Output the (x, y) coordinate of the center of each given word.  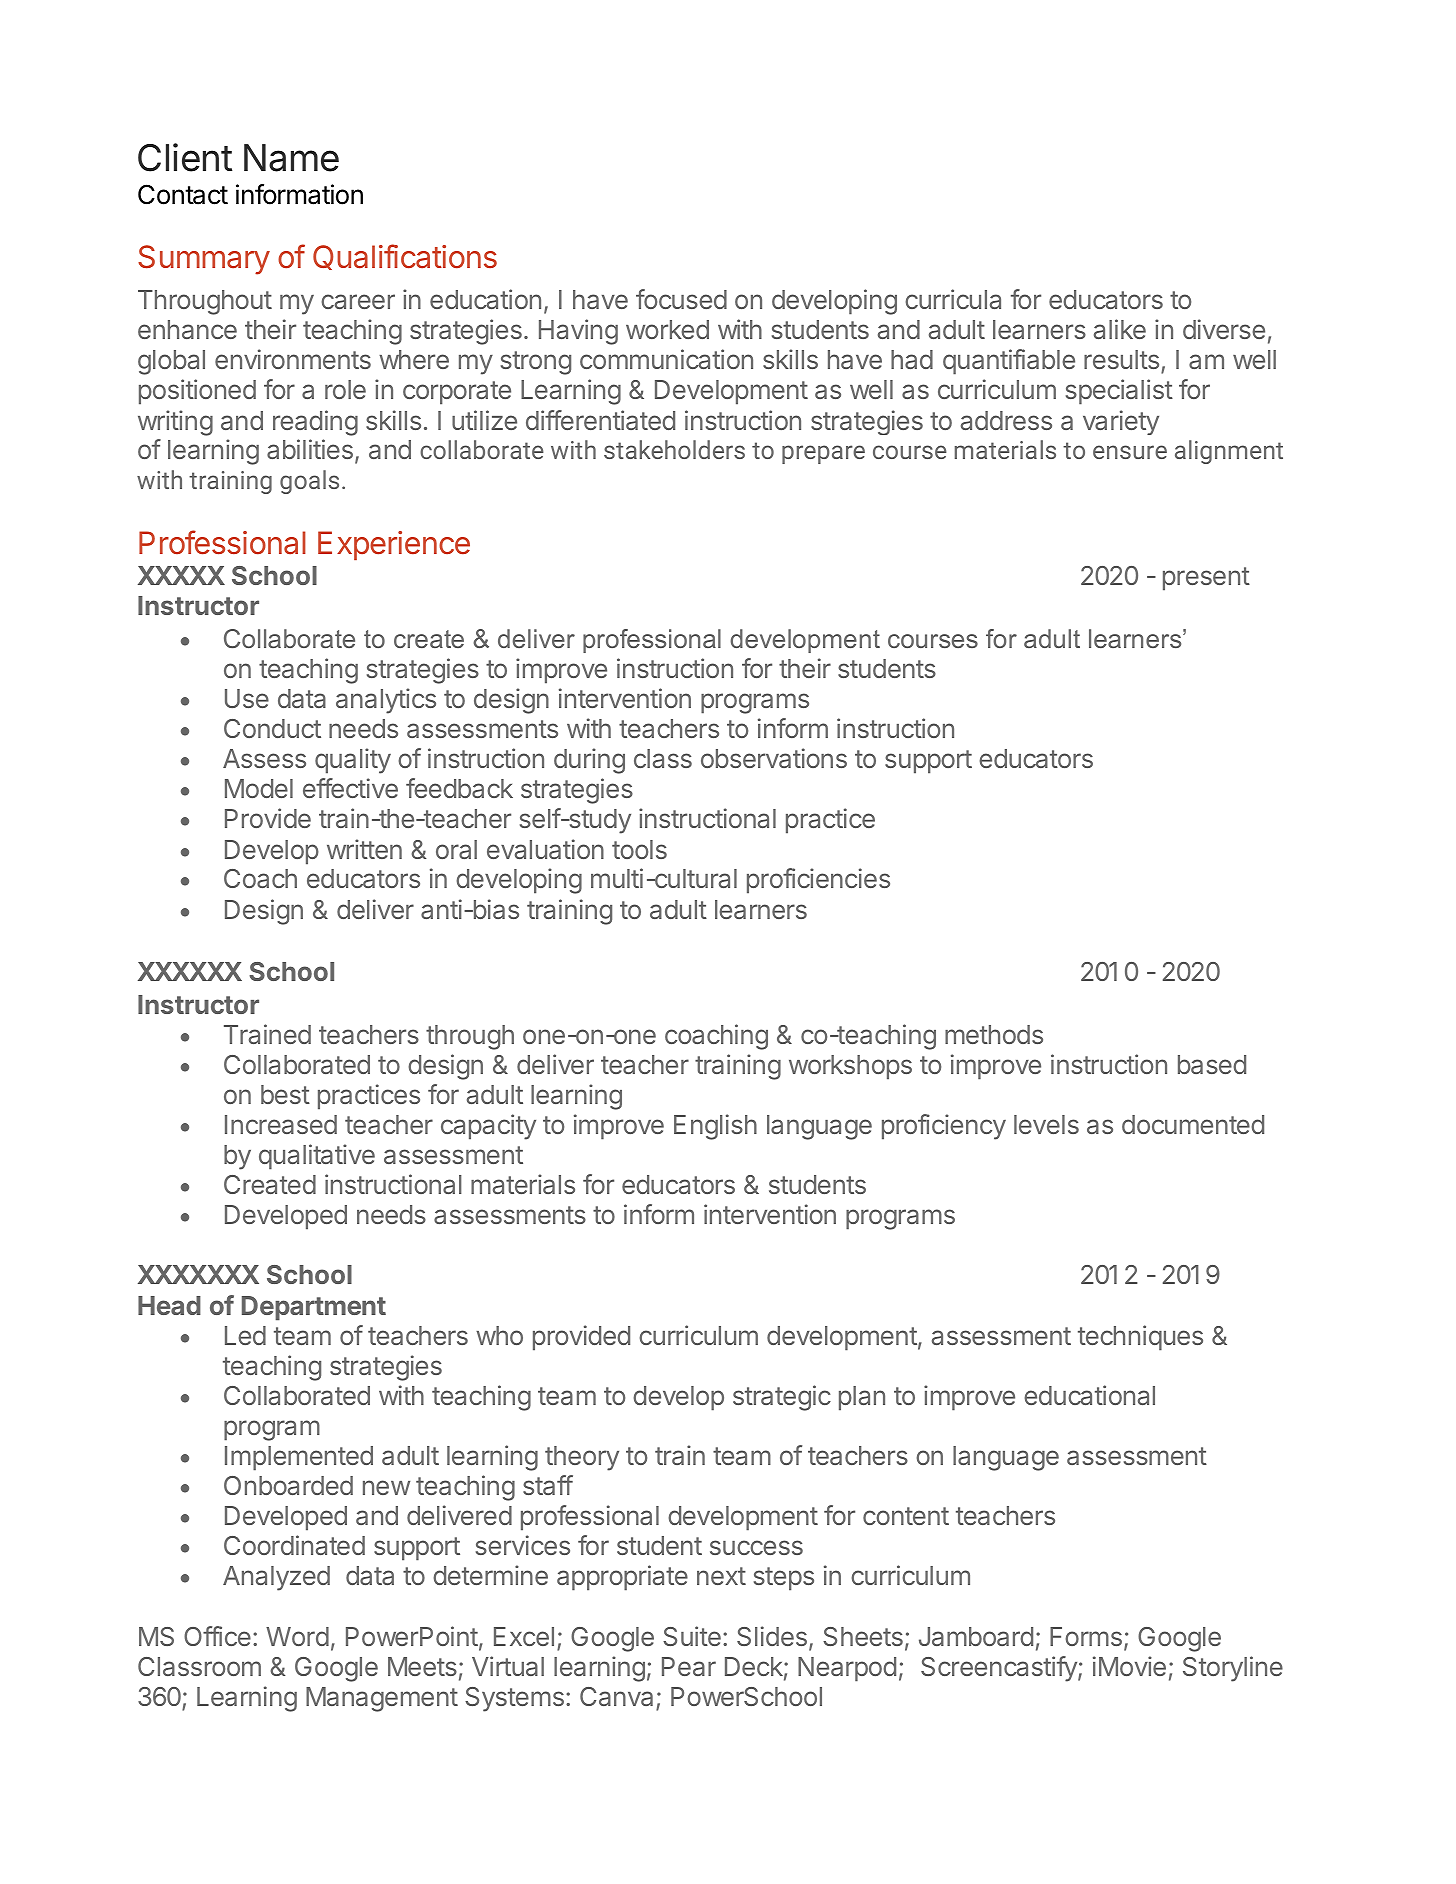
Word (297, 1636)
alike (1120, 329)
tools (639, 849)
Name (291, 158)
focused (681, 299)
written (364, 849)
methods (994, 1034)
